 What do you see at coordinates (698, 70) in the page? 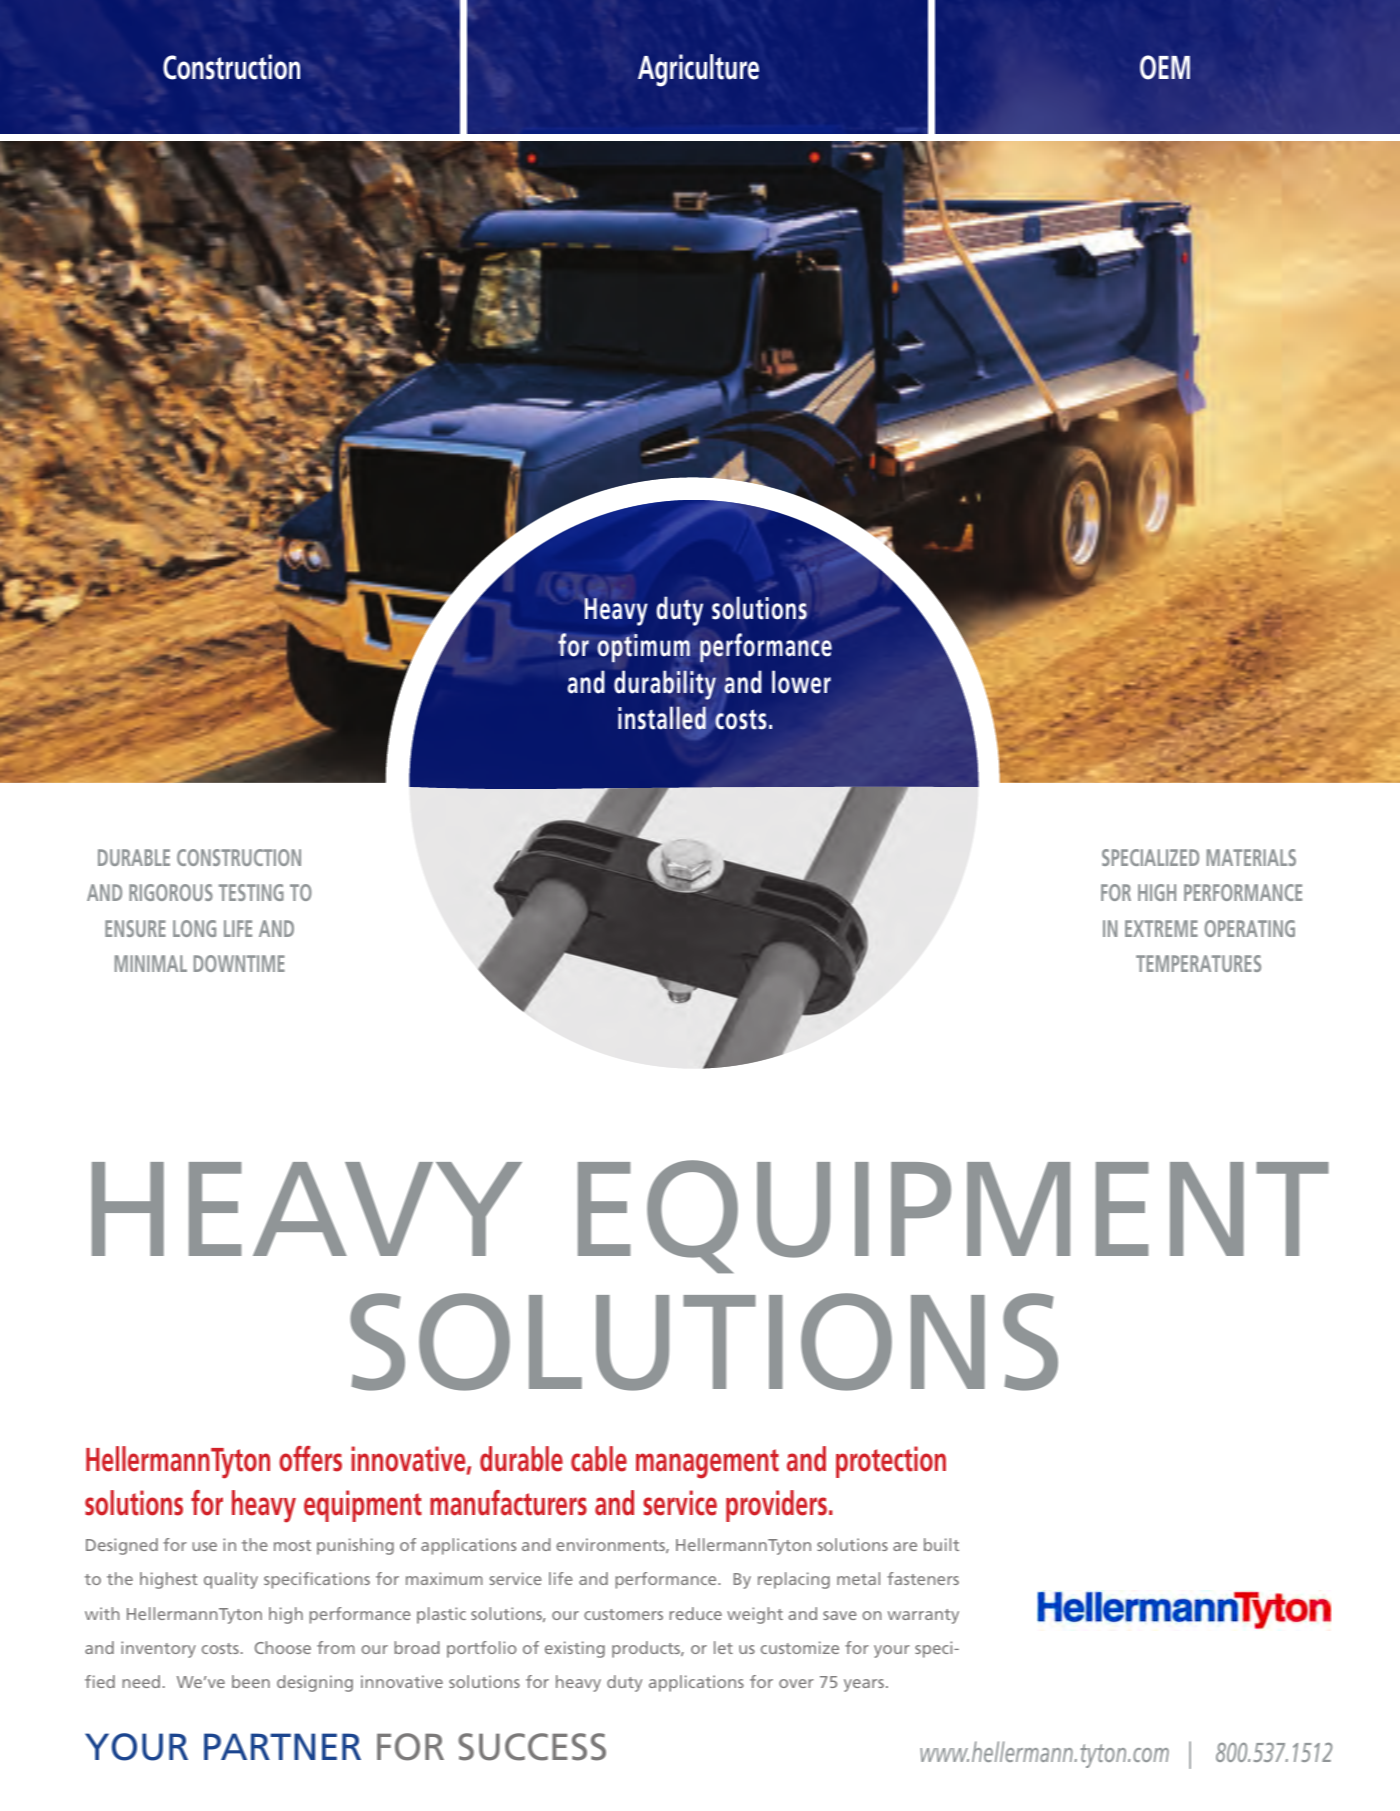
I see `Agriculture` at bounding box center [698, 70].
